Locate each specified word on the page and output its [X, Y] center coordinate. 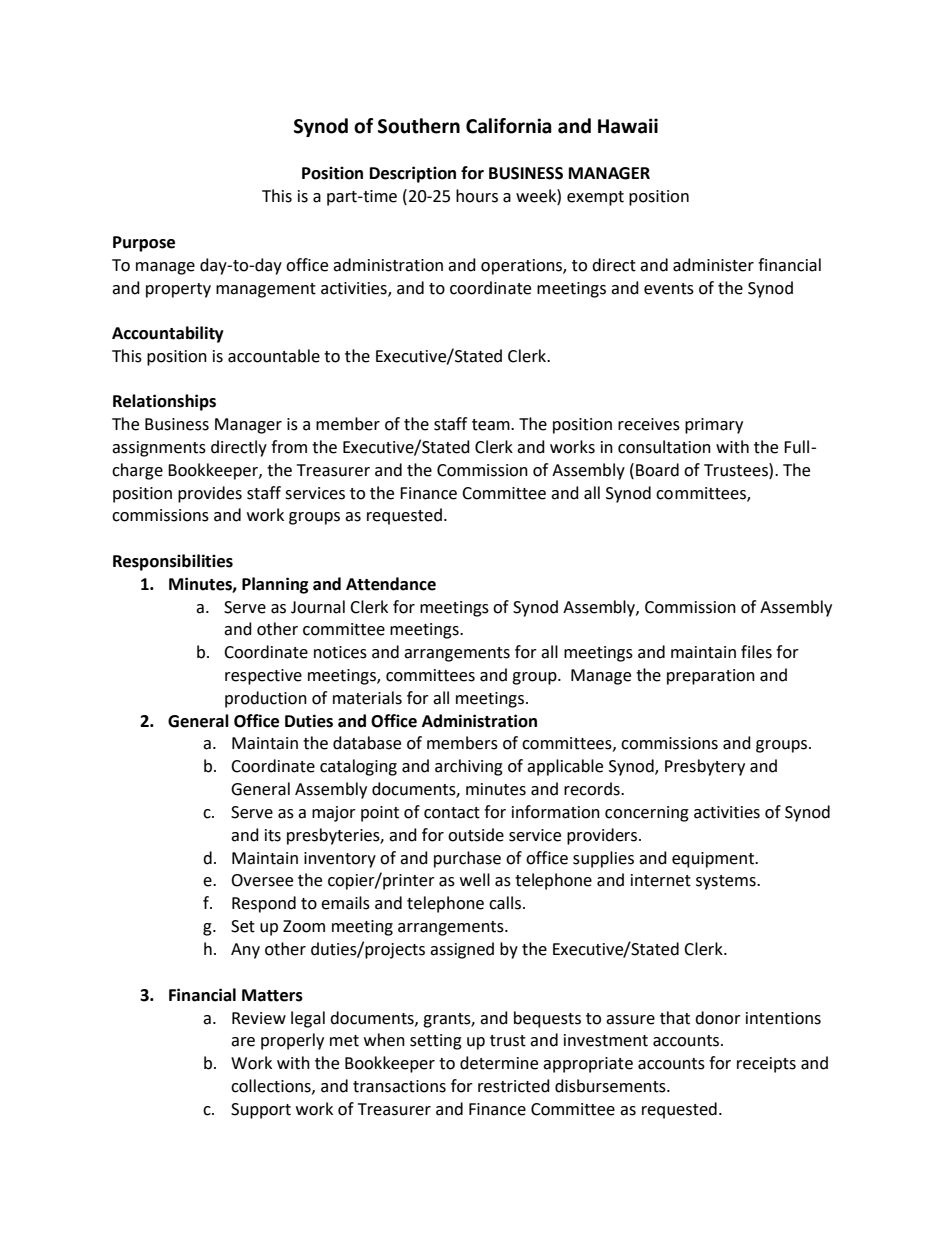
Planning [275, 585]
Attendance [391, 584]
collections [272, 1086]
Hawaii [628, 126]
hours [477, 196]
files [756, 652]
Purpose [144, 244]
